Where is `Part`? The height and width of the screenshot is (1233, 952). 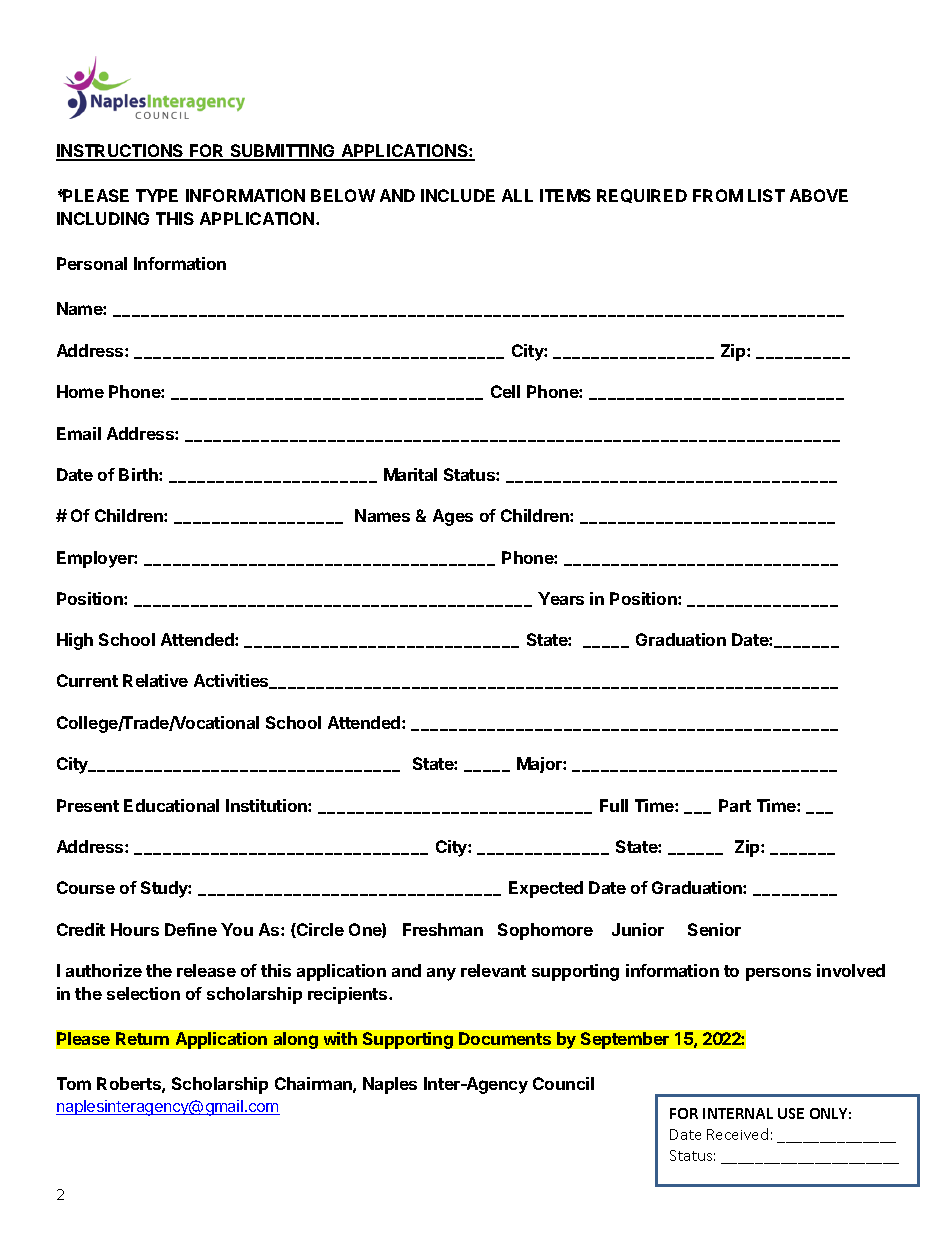 Part is located at coordinates (735, 805).
